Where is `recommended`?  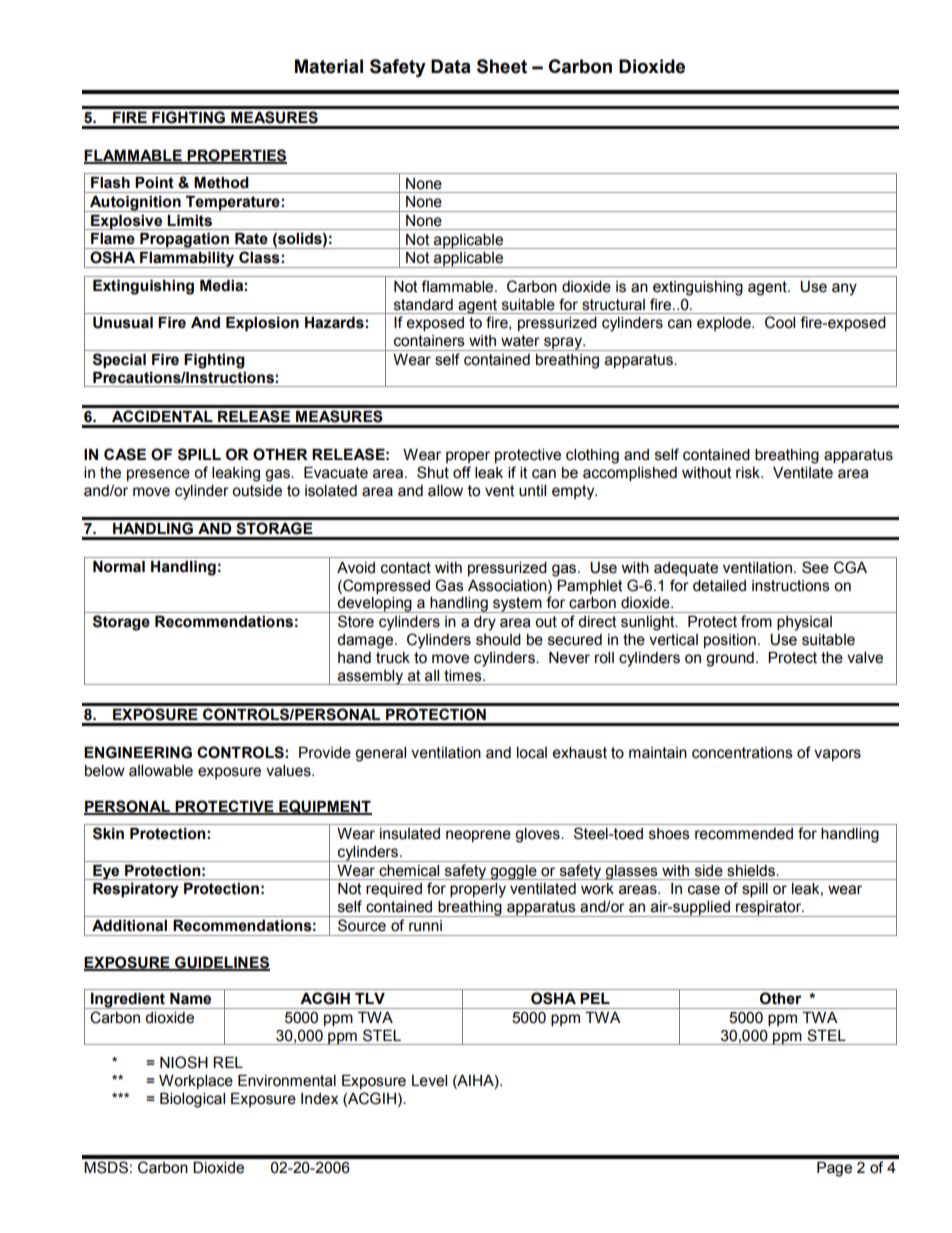 recommended is located at coordinates (744, 834).
